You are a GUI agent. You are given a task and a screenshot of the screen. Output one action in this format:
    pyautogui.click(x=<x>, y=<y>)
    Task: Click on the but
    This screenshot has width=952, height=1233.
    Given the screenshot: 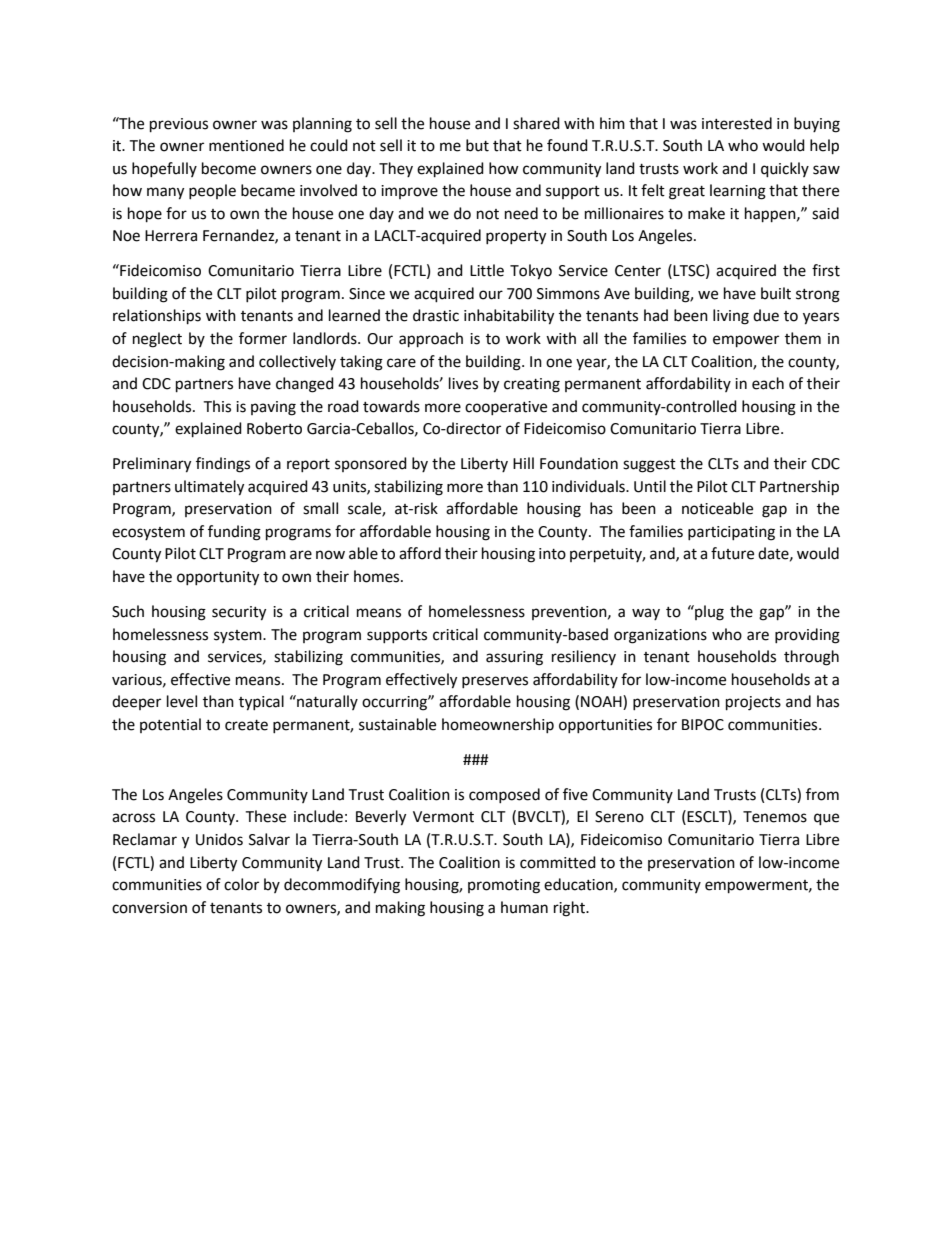 What is the action you would take?
    pyautogui.click(x=477, y=145)
